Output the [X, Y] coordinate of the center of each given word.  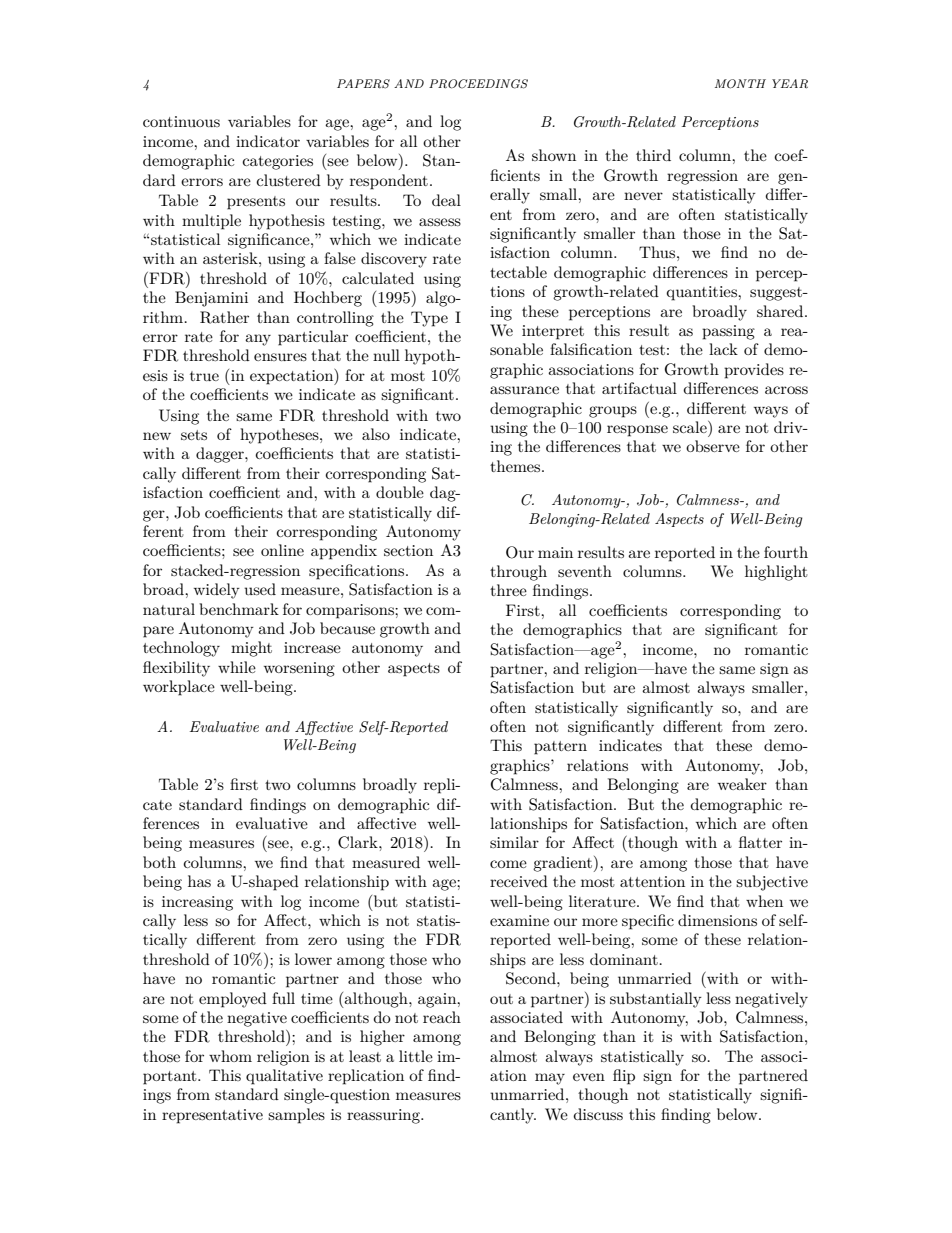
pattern [560, 748]
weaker [742, 784]
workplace [179, 688]
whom [230, 1056]
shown [554, 155]
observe [713, 446]
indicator [268, 141]
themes [516, 466]
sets [194, 435]
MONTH [740, 84]
